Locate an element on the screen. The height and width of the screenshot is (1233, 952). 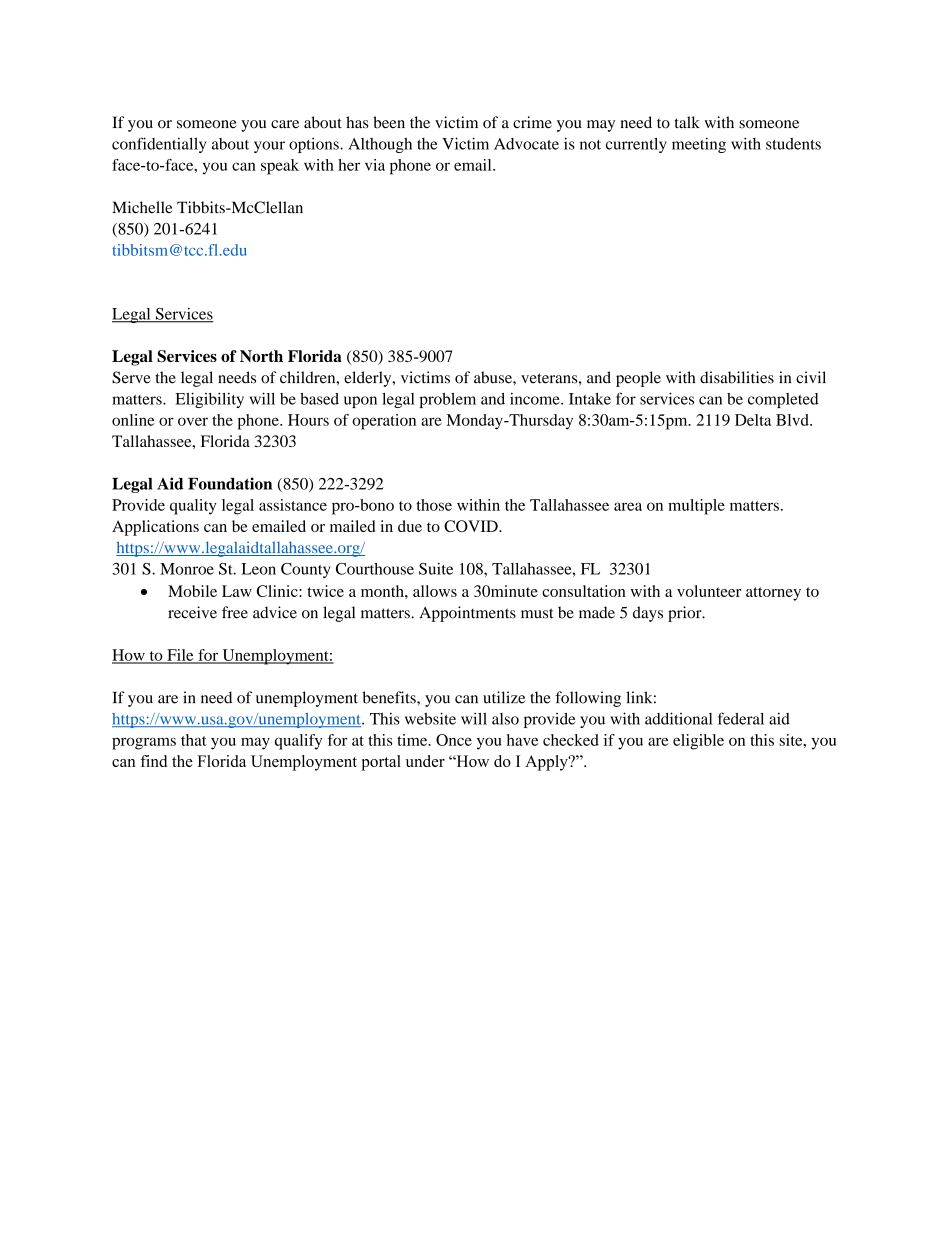
disabilities is located at coordinates (737, 377).
